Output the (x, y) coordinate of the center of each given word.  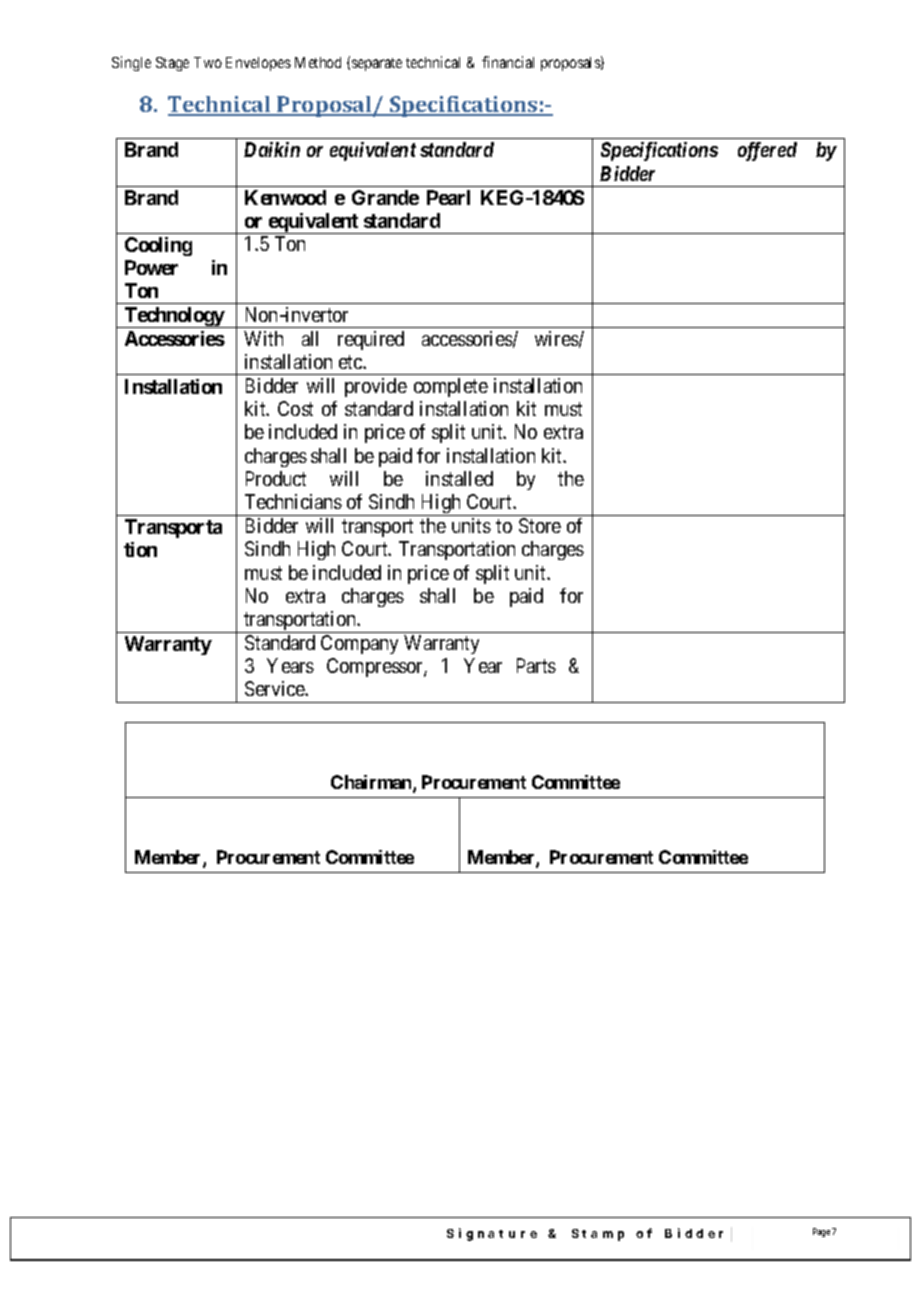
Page (821, 1232)
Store (540, 525)
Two (208, 62)
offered (767, 151)
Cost (295, 408)
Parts (536, 665)
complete (451, 387)
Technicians (293, 501)
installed (459, 478)
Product (276, 478)
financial (508, 62)
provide (376, 387)
